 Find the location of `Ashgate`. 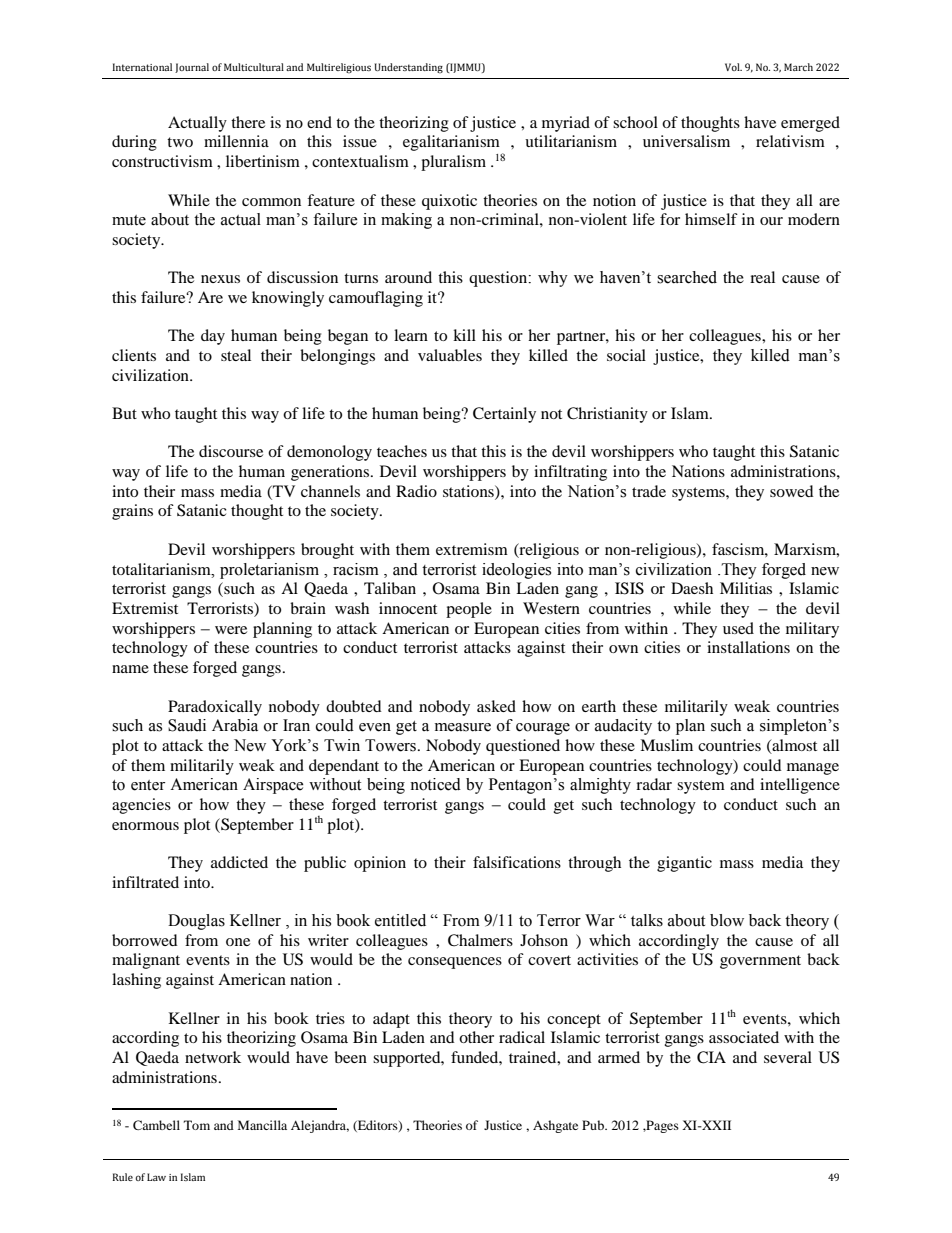

Ashgate is located at coordinates (555, 1126).
